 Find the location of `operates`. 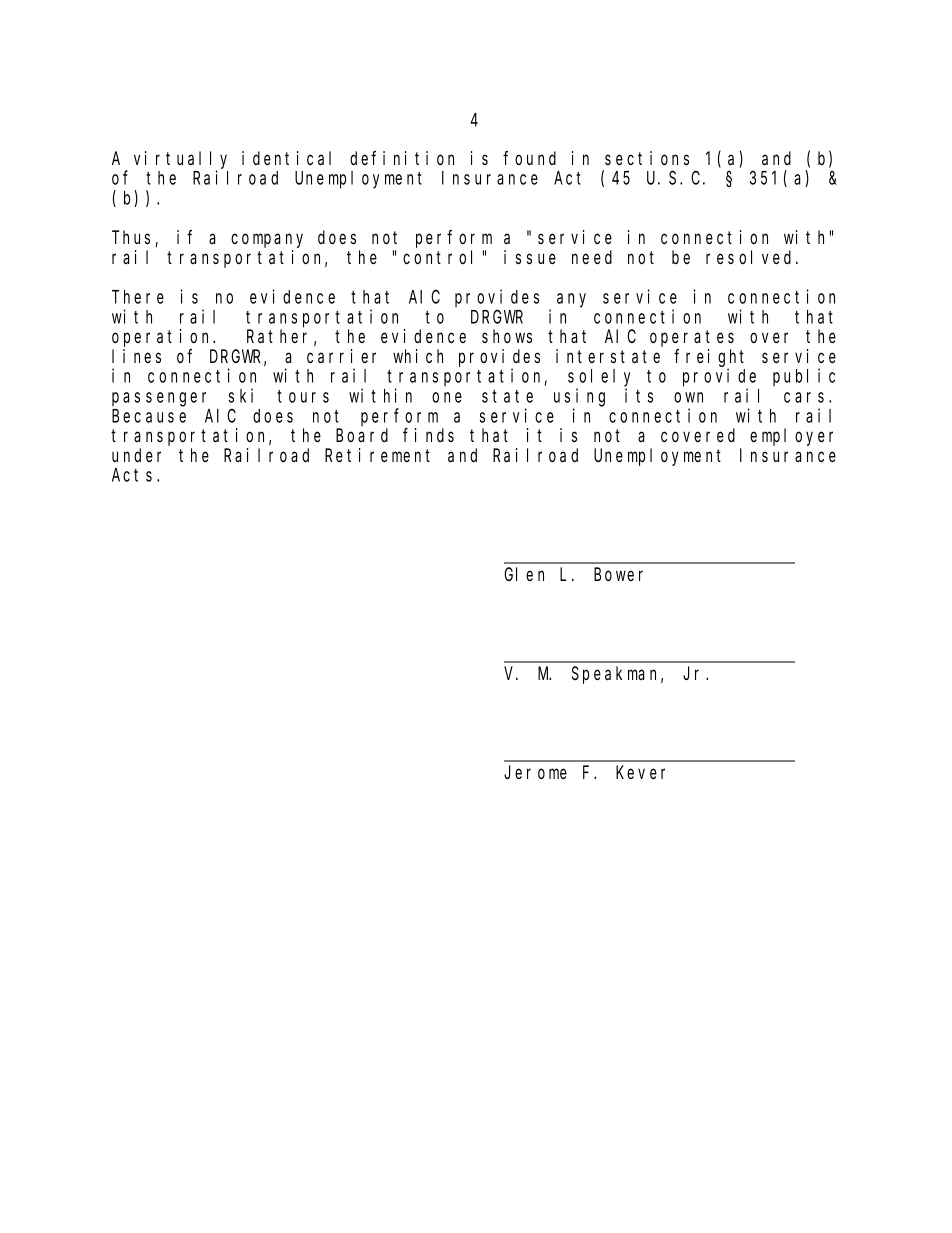

operates is located at coordinates (692, 338).
